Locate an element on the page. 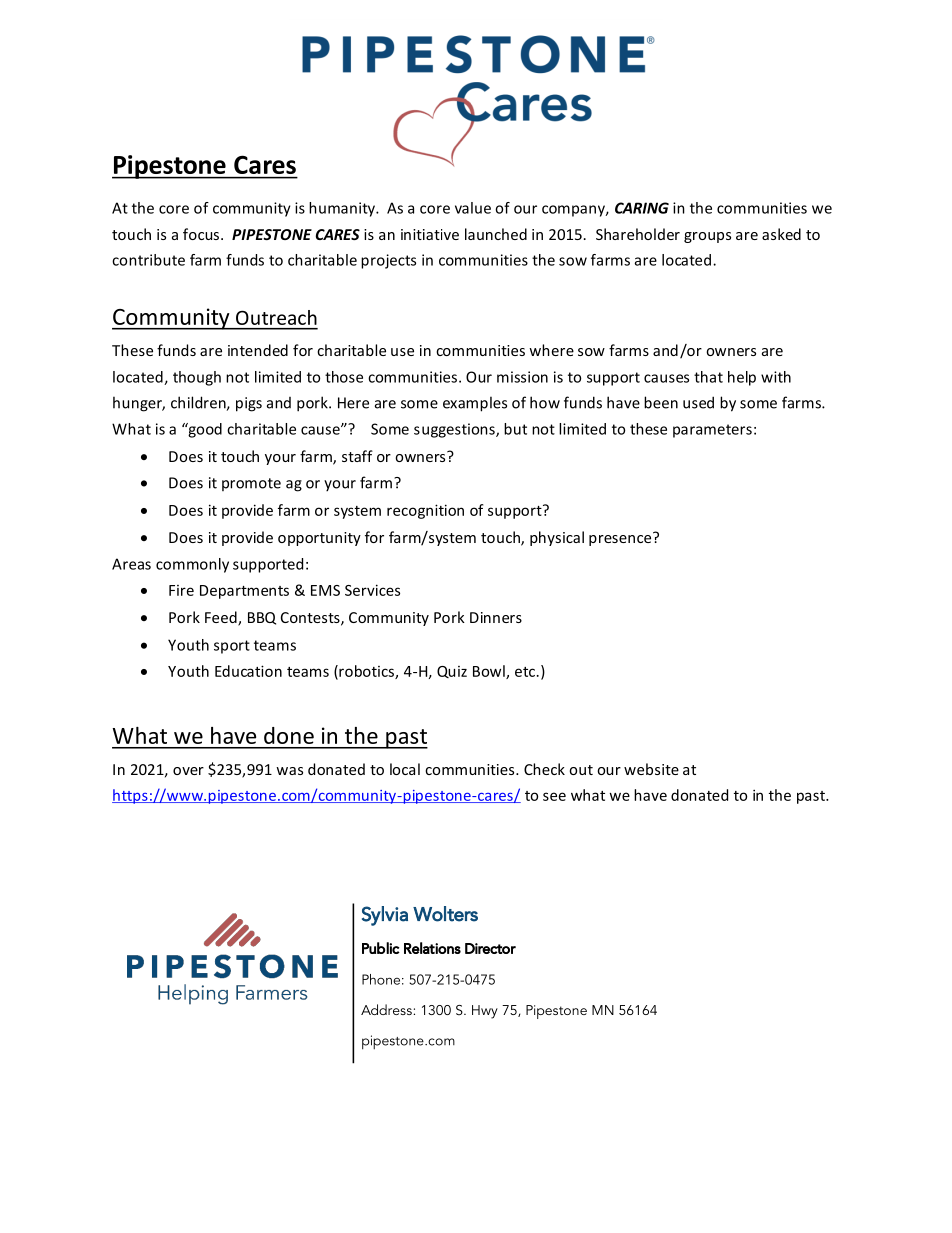 The width and height of the image is (952, 1233). presence is located at coordinates (621, 539).
